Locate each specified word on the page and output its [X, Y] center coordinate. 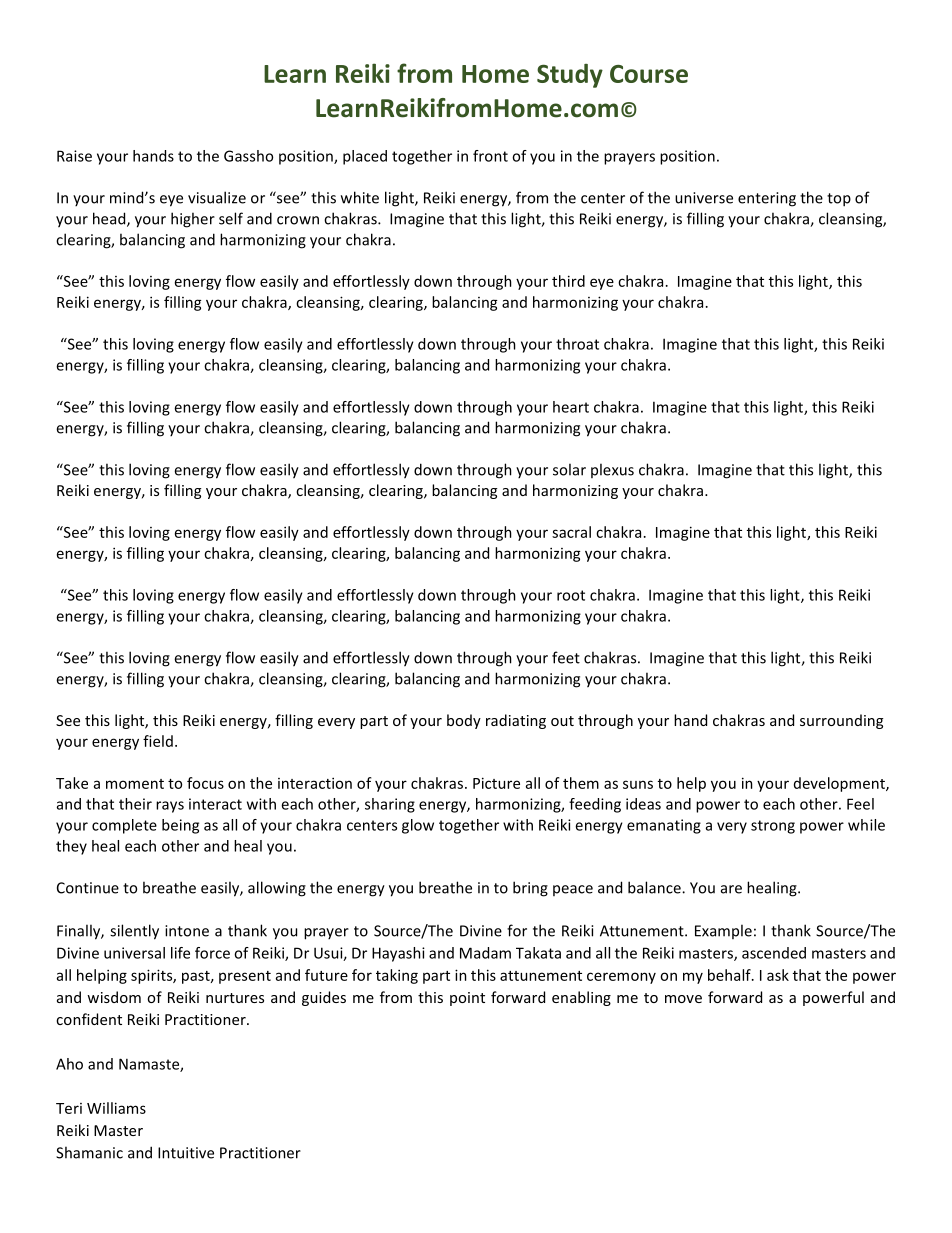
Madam [485, 953]
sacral [571, 532]
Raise [74, 156]
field [158, 741]
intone [187, 931]
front [490, 156]
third [568, 281]
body [464, 721]
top [839, 200]
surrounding [841, 721]
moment [135, 784]
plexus [612, 470]
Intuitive [186, 1153]
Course [649, 74]
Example [723, 931]
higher [193, 220]
